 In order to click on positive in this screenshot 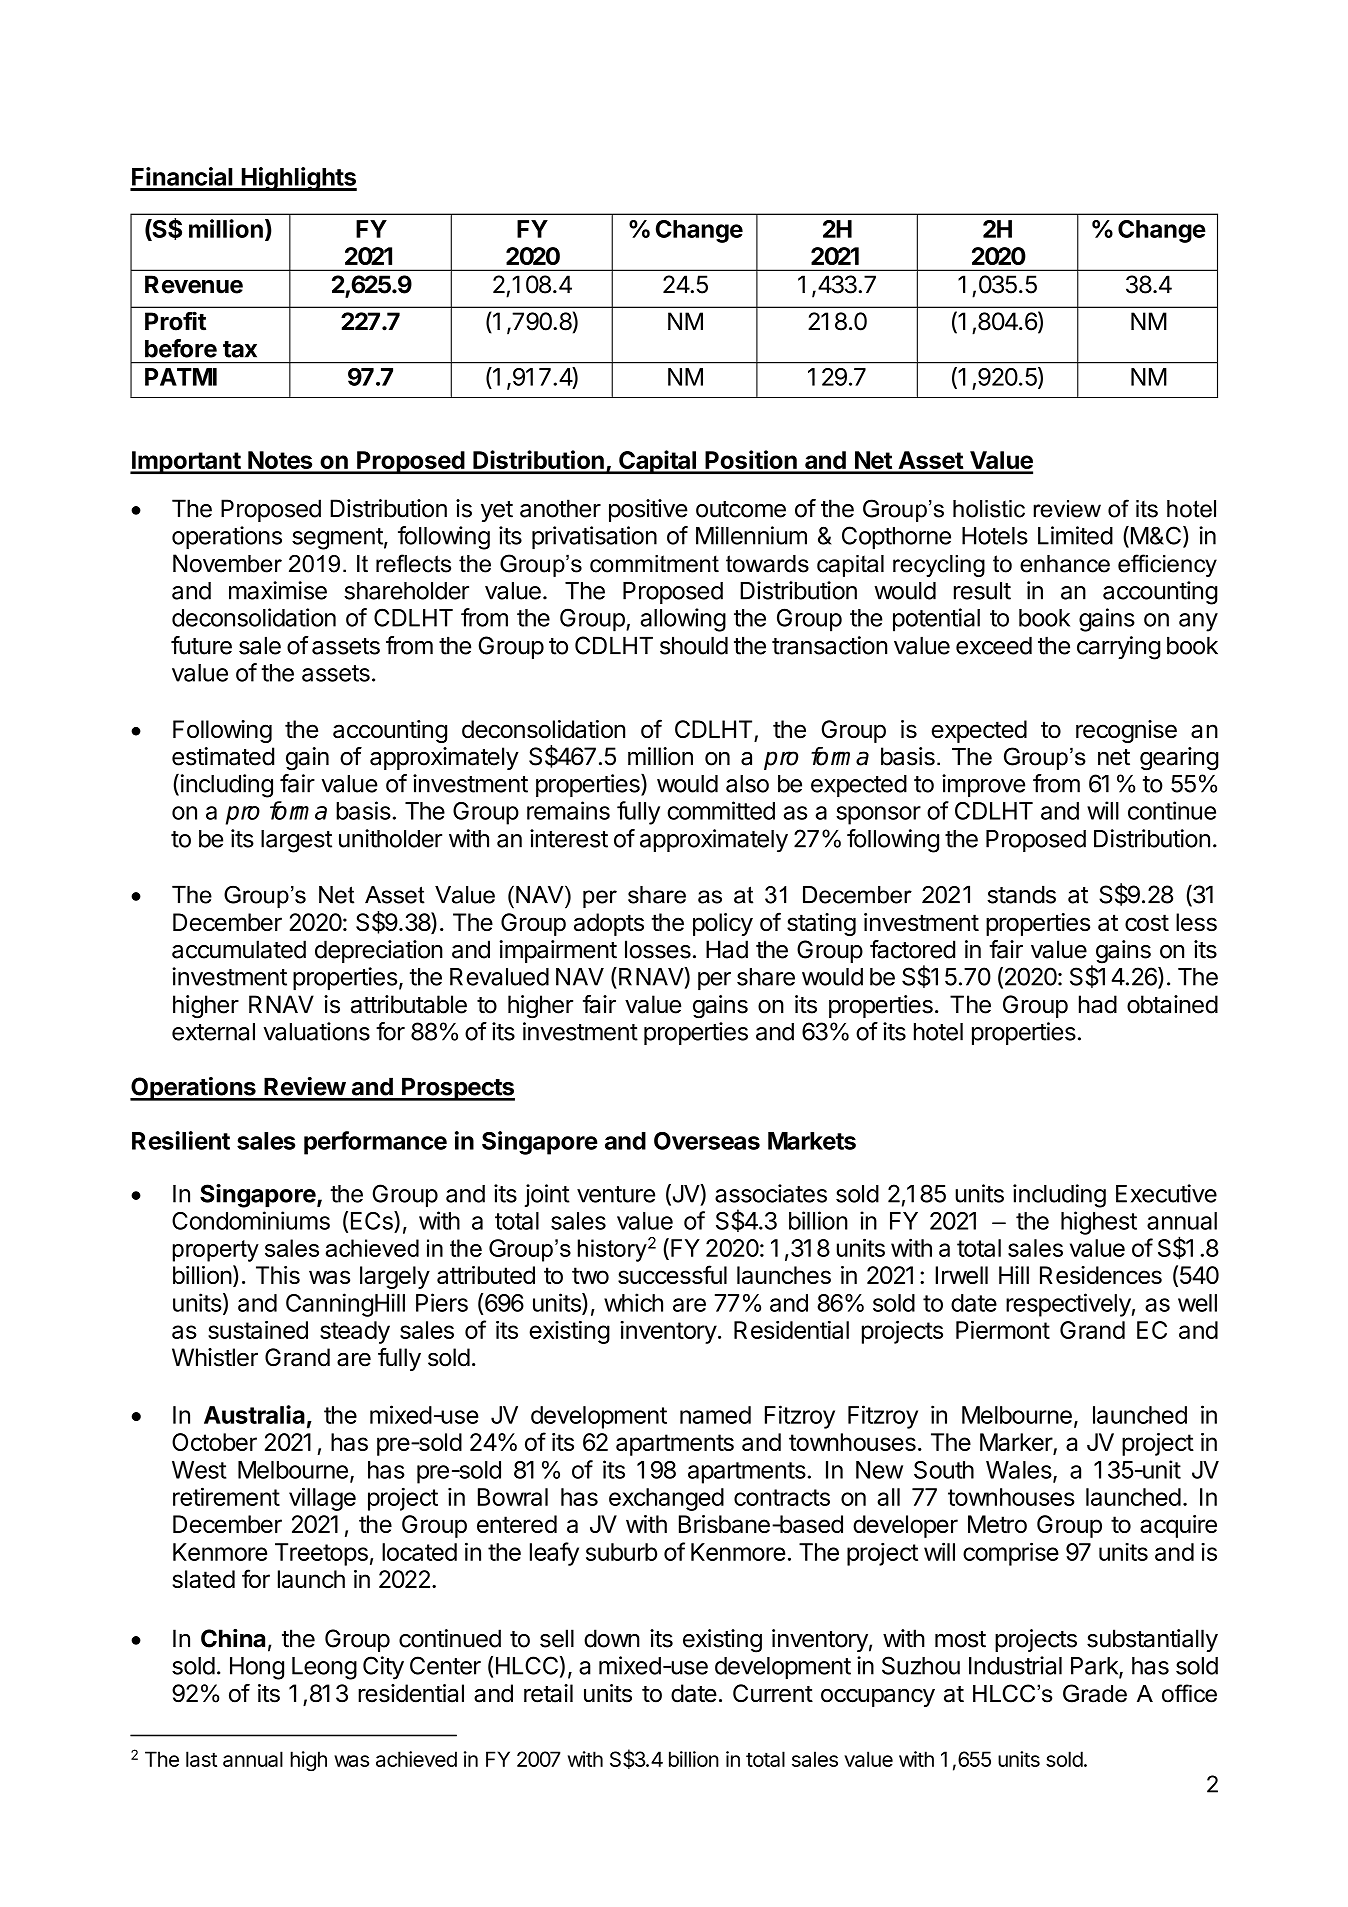, I will do `click(648, 510)`.
